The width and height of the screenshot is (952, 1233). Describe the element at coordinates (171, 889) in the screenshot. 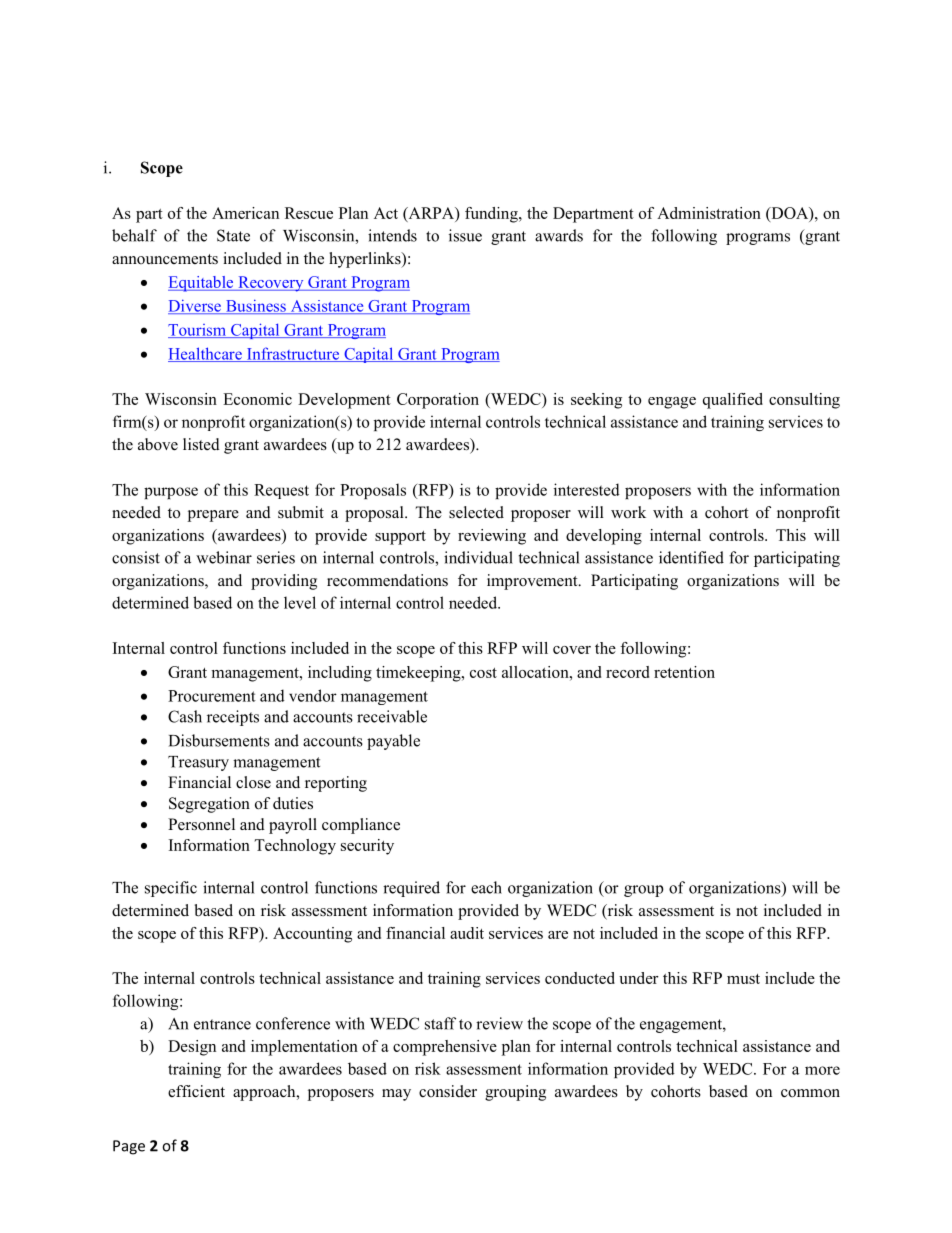

I see `specific` at that location.
